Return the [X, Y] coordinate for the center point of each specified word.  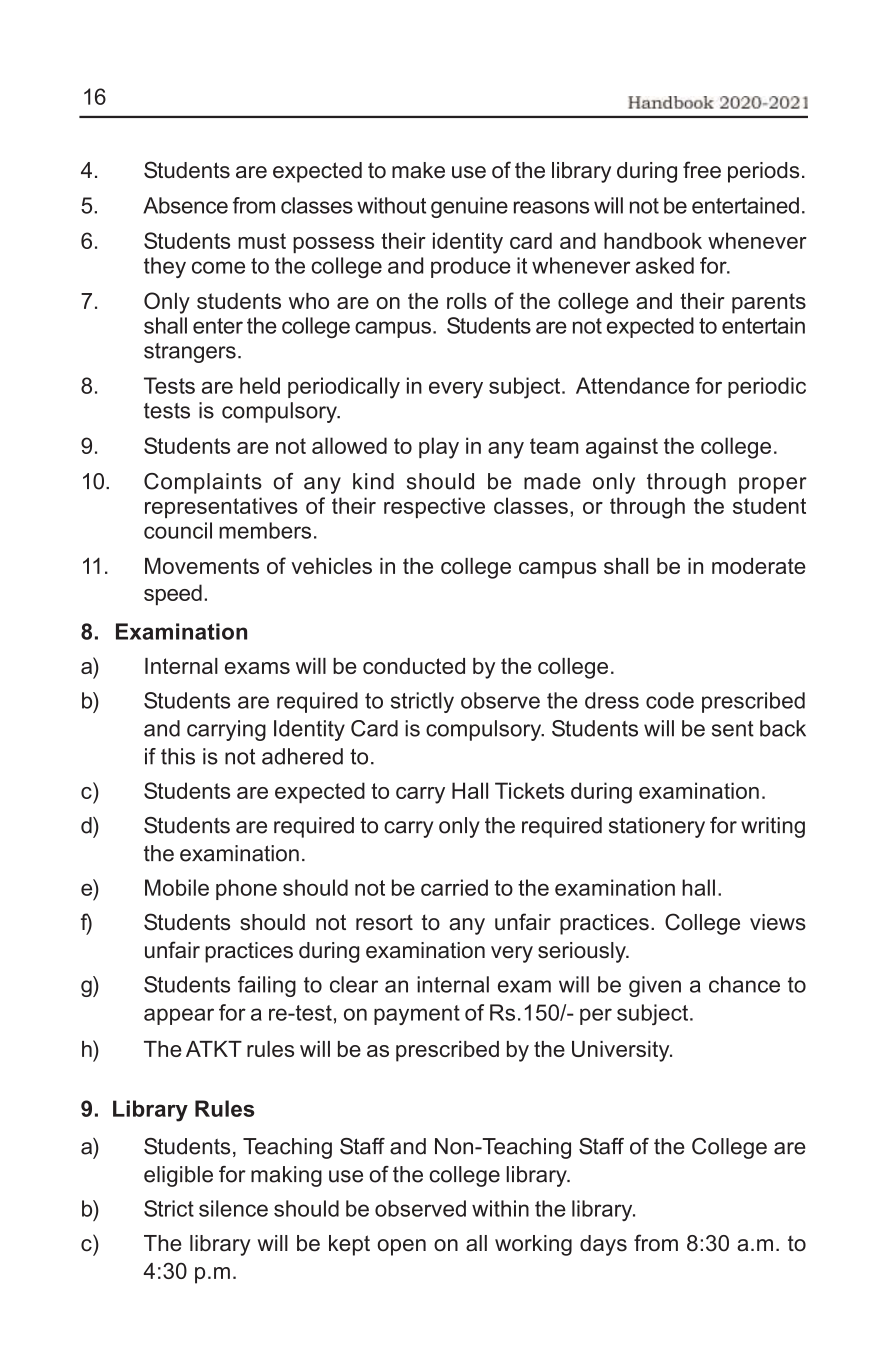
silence [233, 1208]
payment [417, 1015]
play [439, 448]
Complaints [203, 483]
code [670, 700]
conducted [414, 666]
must [262, 241]
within [500, 1208]
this [178, 756]
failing [267, 986]
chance [744, 984]
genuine [469, 207]
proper [773, 485]
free [702, 170]
